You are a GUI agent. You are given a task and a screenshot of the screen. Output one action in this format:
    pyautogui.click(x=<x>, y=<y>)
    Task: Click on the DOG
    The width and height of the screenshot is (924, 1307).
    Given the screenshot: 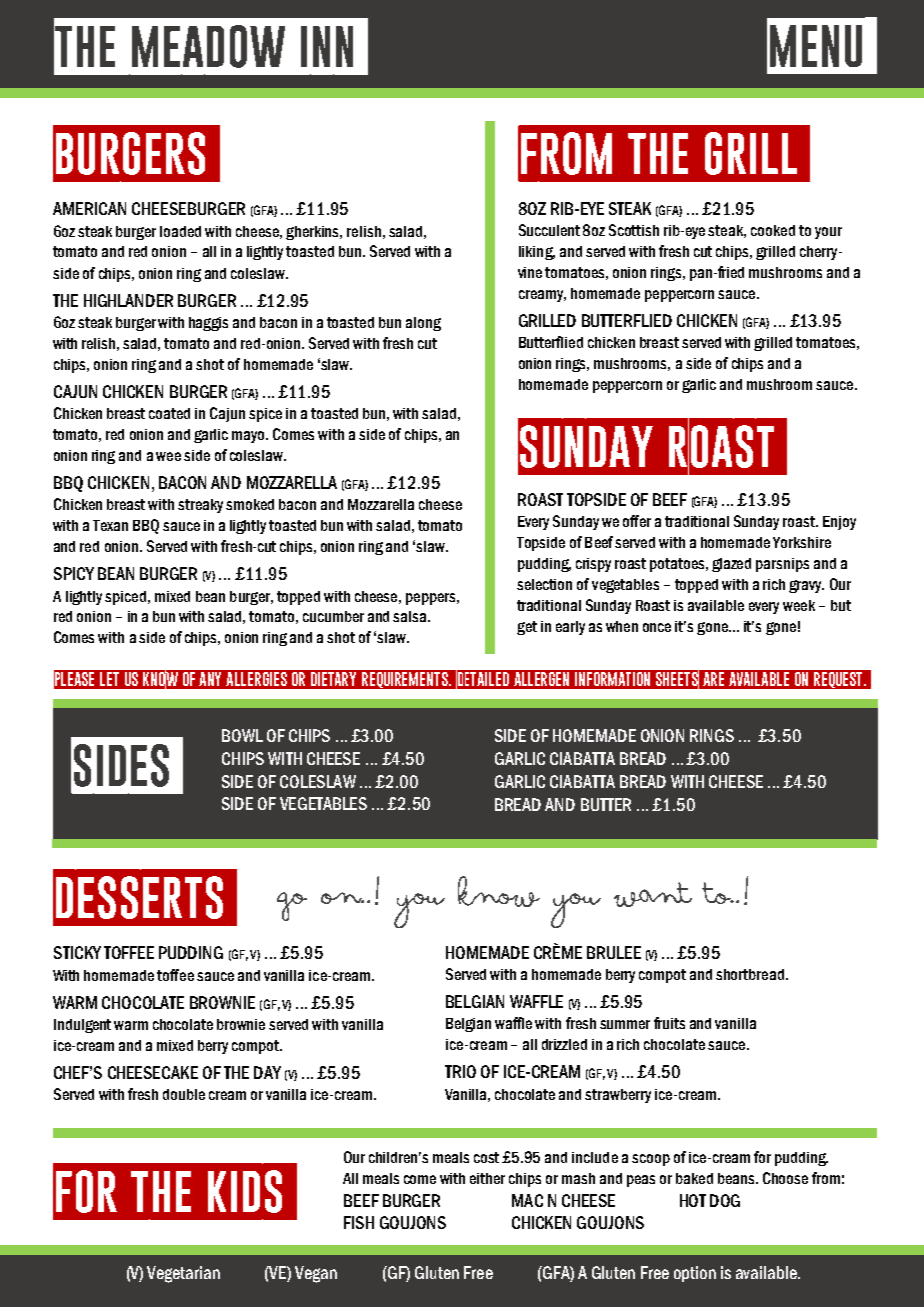 What is the action you would take?
    pyautogui.click(x=725, y=1200)
